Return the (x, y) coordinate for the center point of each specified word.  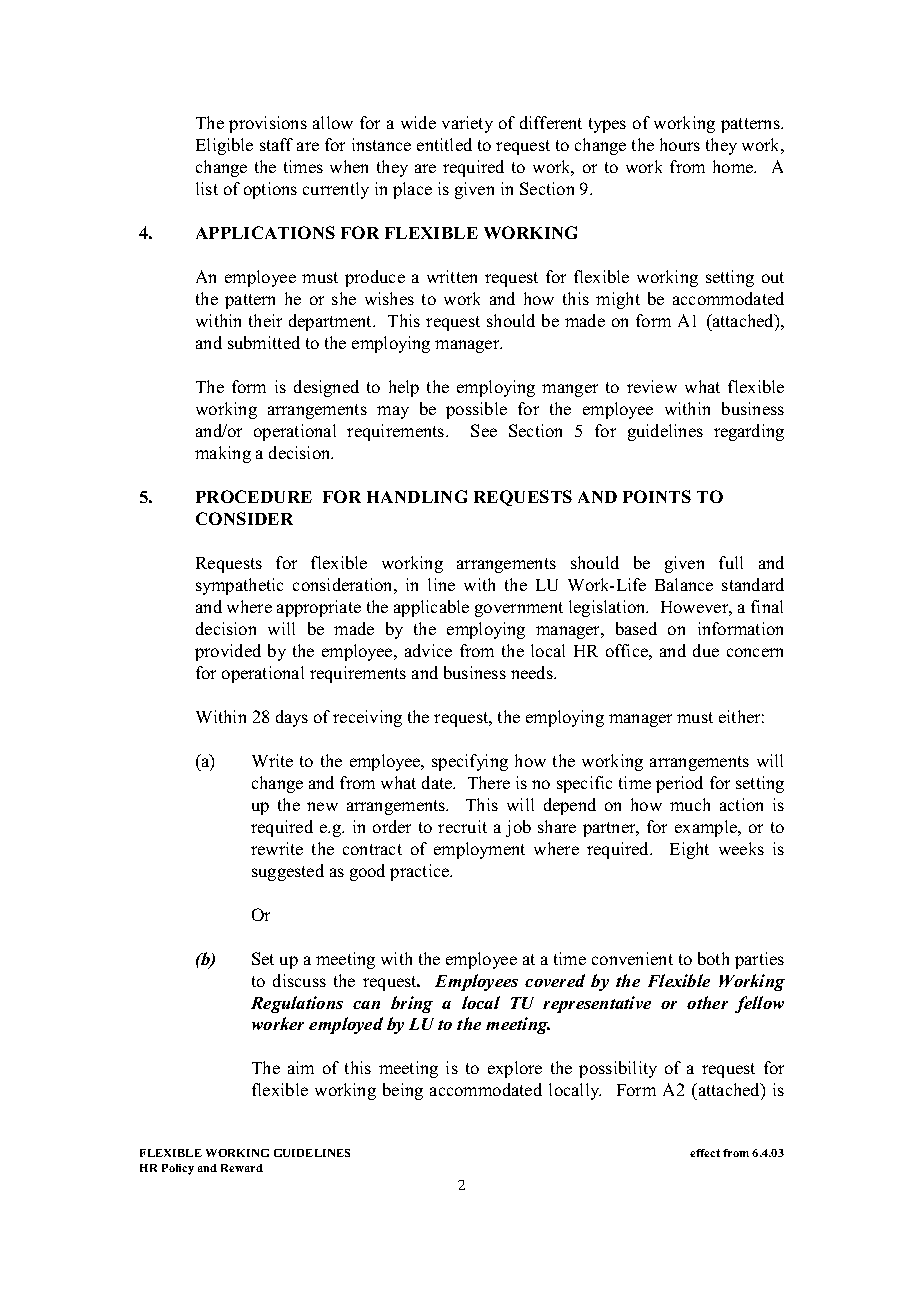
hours (680, 144)
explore (515, 1069)
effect (705, 1153)
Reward (242, 1168)
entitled (444, 144)
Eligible (224, 146)
